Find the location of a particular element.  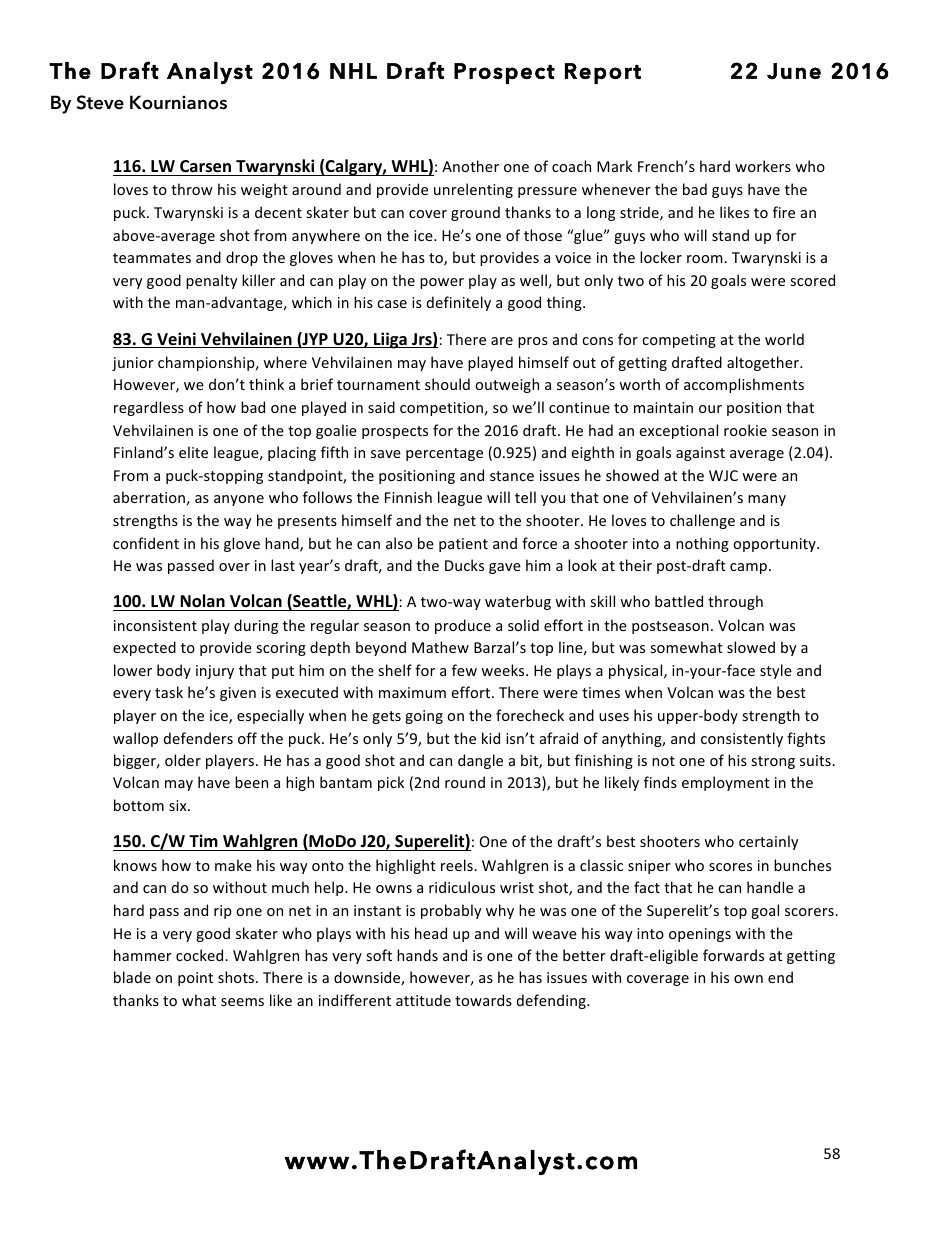

challenge is located at coordinates (702, 521).
